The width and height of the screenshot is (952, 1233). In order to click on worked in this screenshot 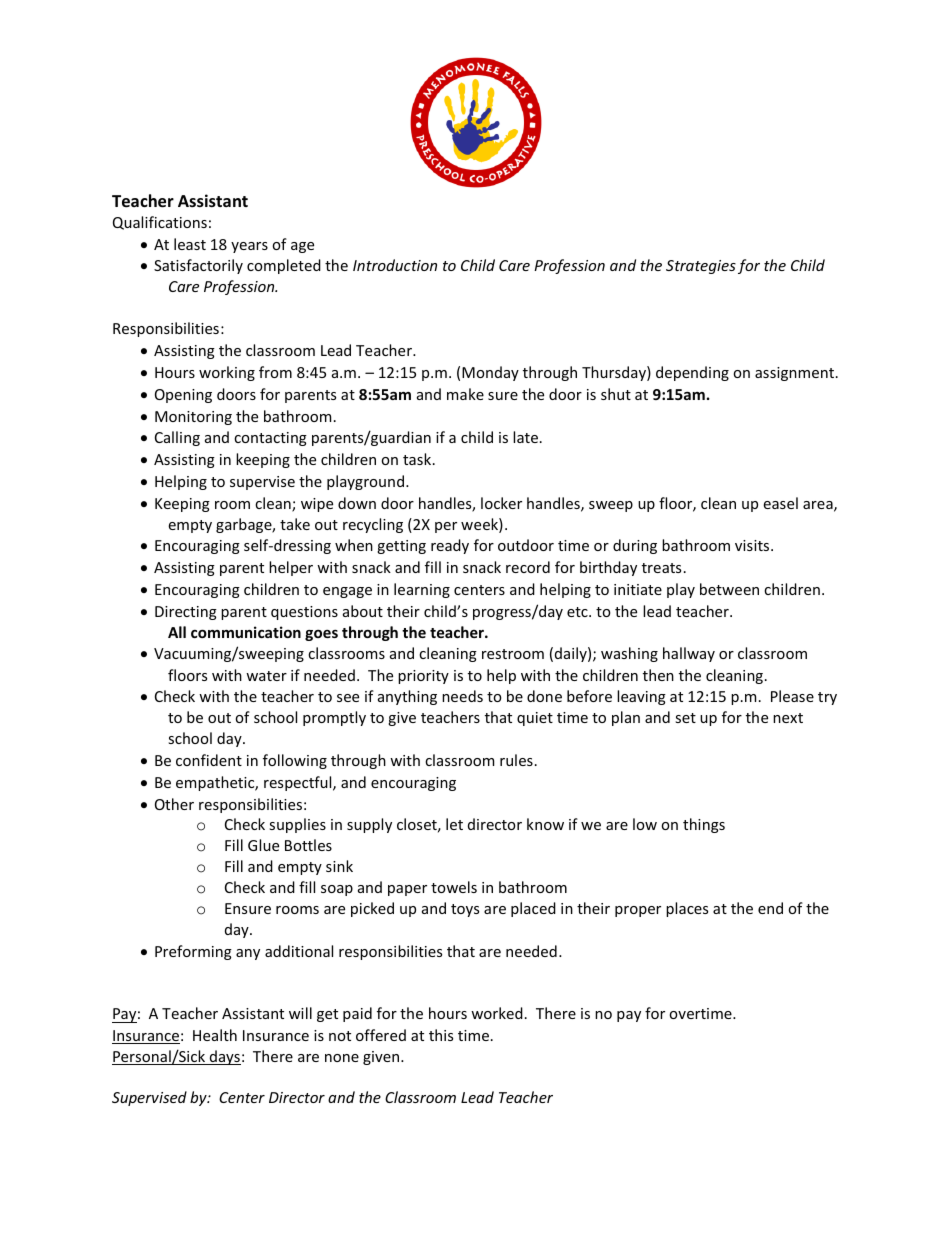, I will do `click(497, 1013)`.
